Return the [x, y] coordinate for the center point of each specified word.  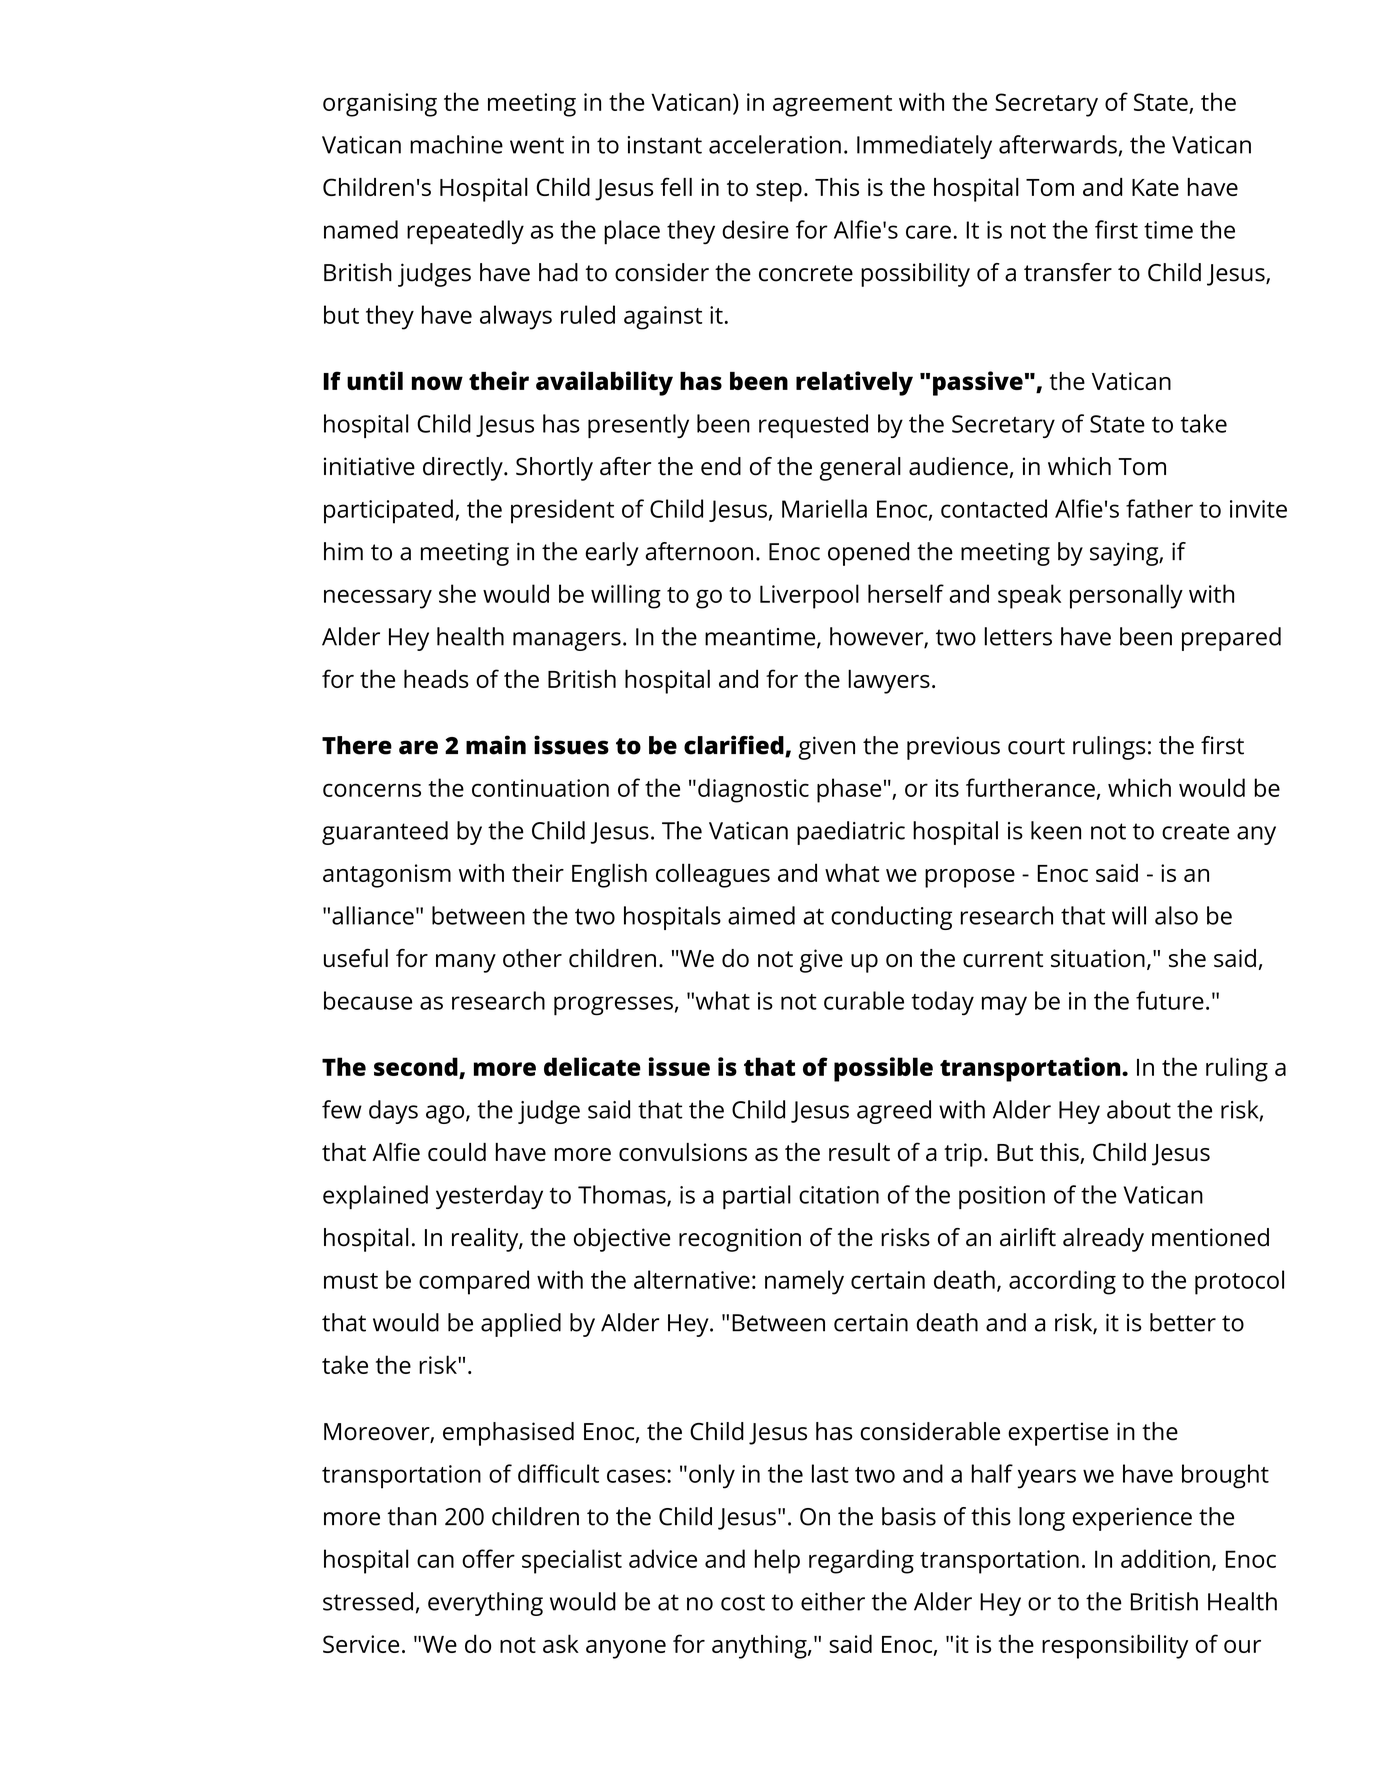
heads [436, 678]
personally [1126, 596]
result [859, 1152]
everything [485, 1604]
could [457, 1152]
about [1139, 1109]
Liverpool [809, 596]
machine [456, 144]
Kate [1155, 187]
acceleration [775, 144]
